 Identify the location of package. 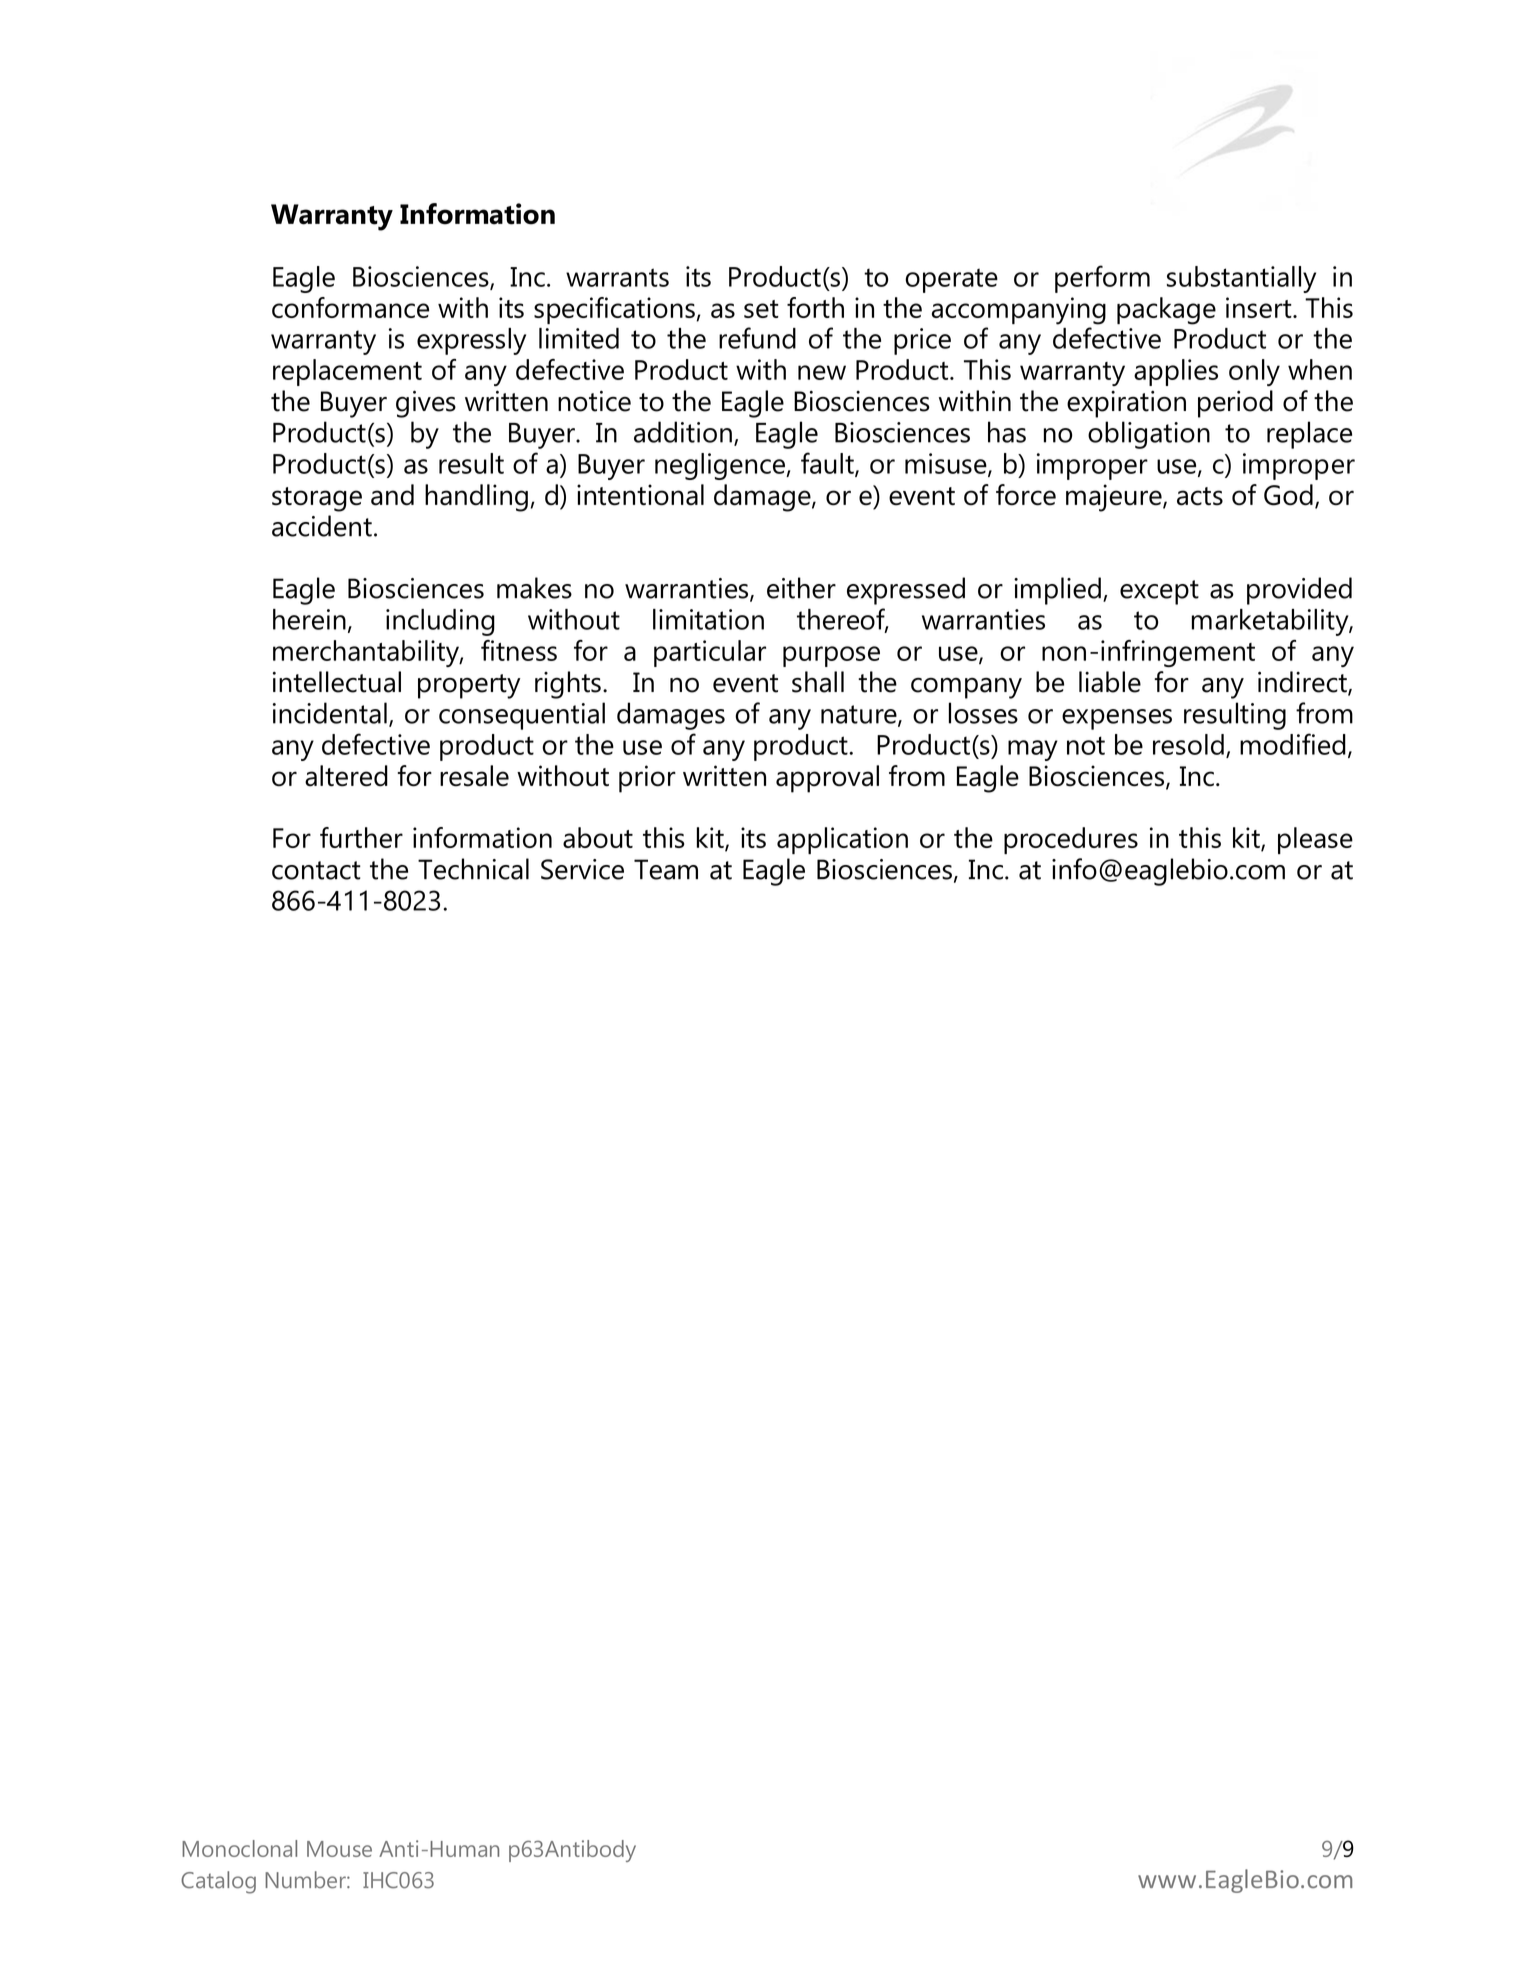
(1166, 311).
